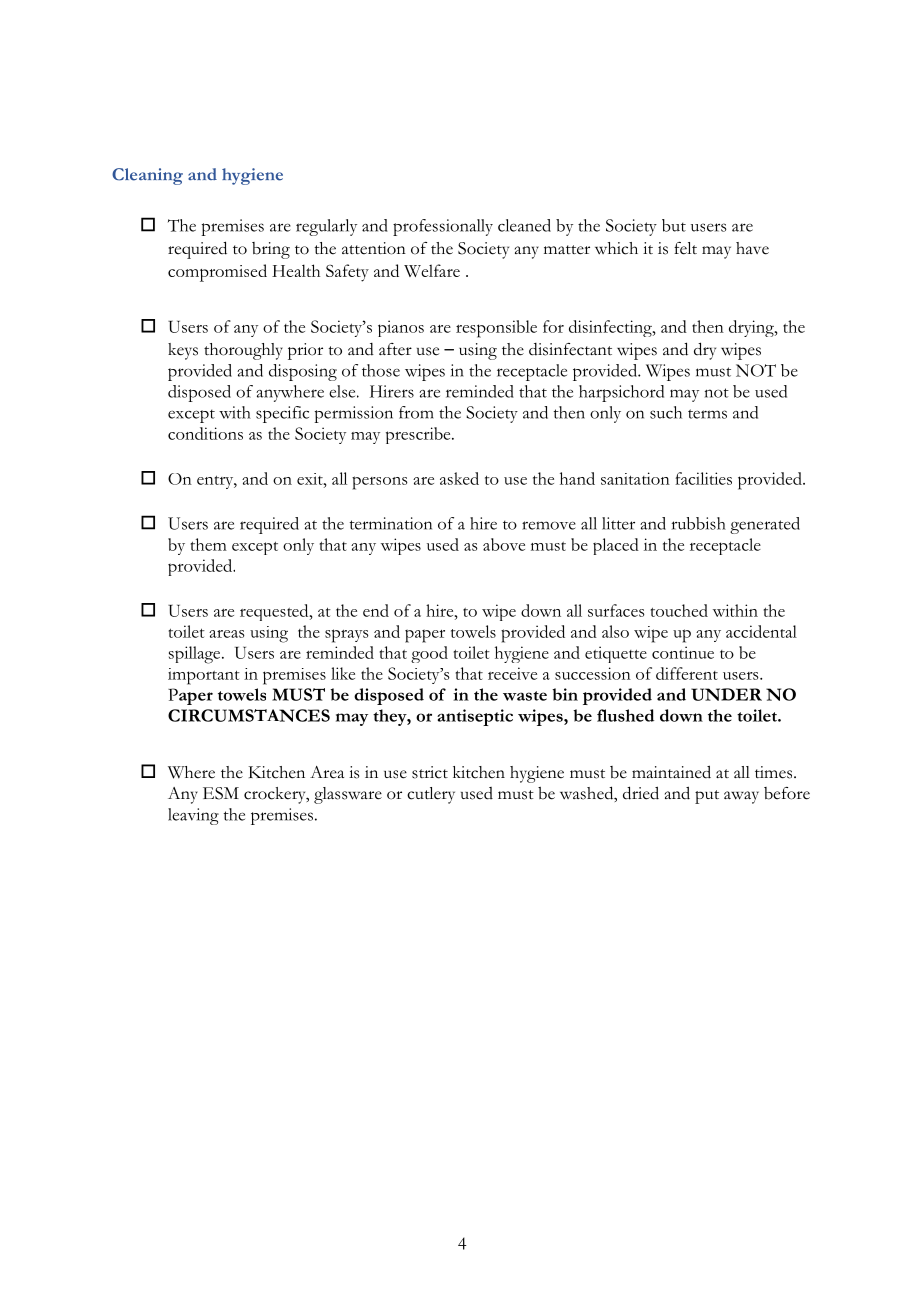 This document has height=1309, width=924. What do you see at coordinates (311, 479) in the document?
I see `exit` at bounding box center [311, 479].
